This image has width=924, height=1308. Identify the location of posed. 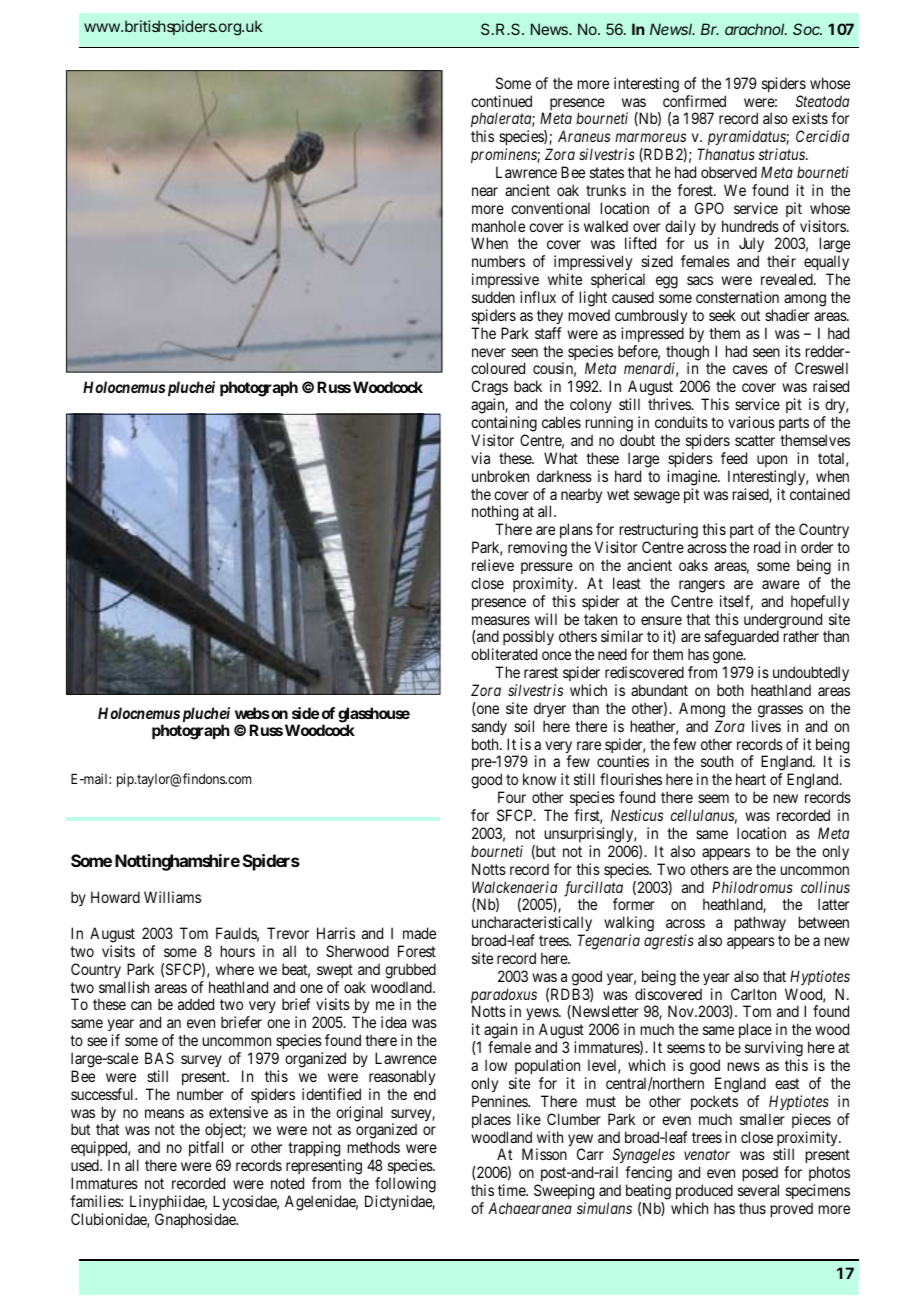
(761, 1175).
